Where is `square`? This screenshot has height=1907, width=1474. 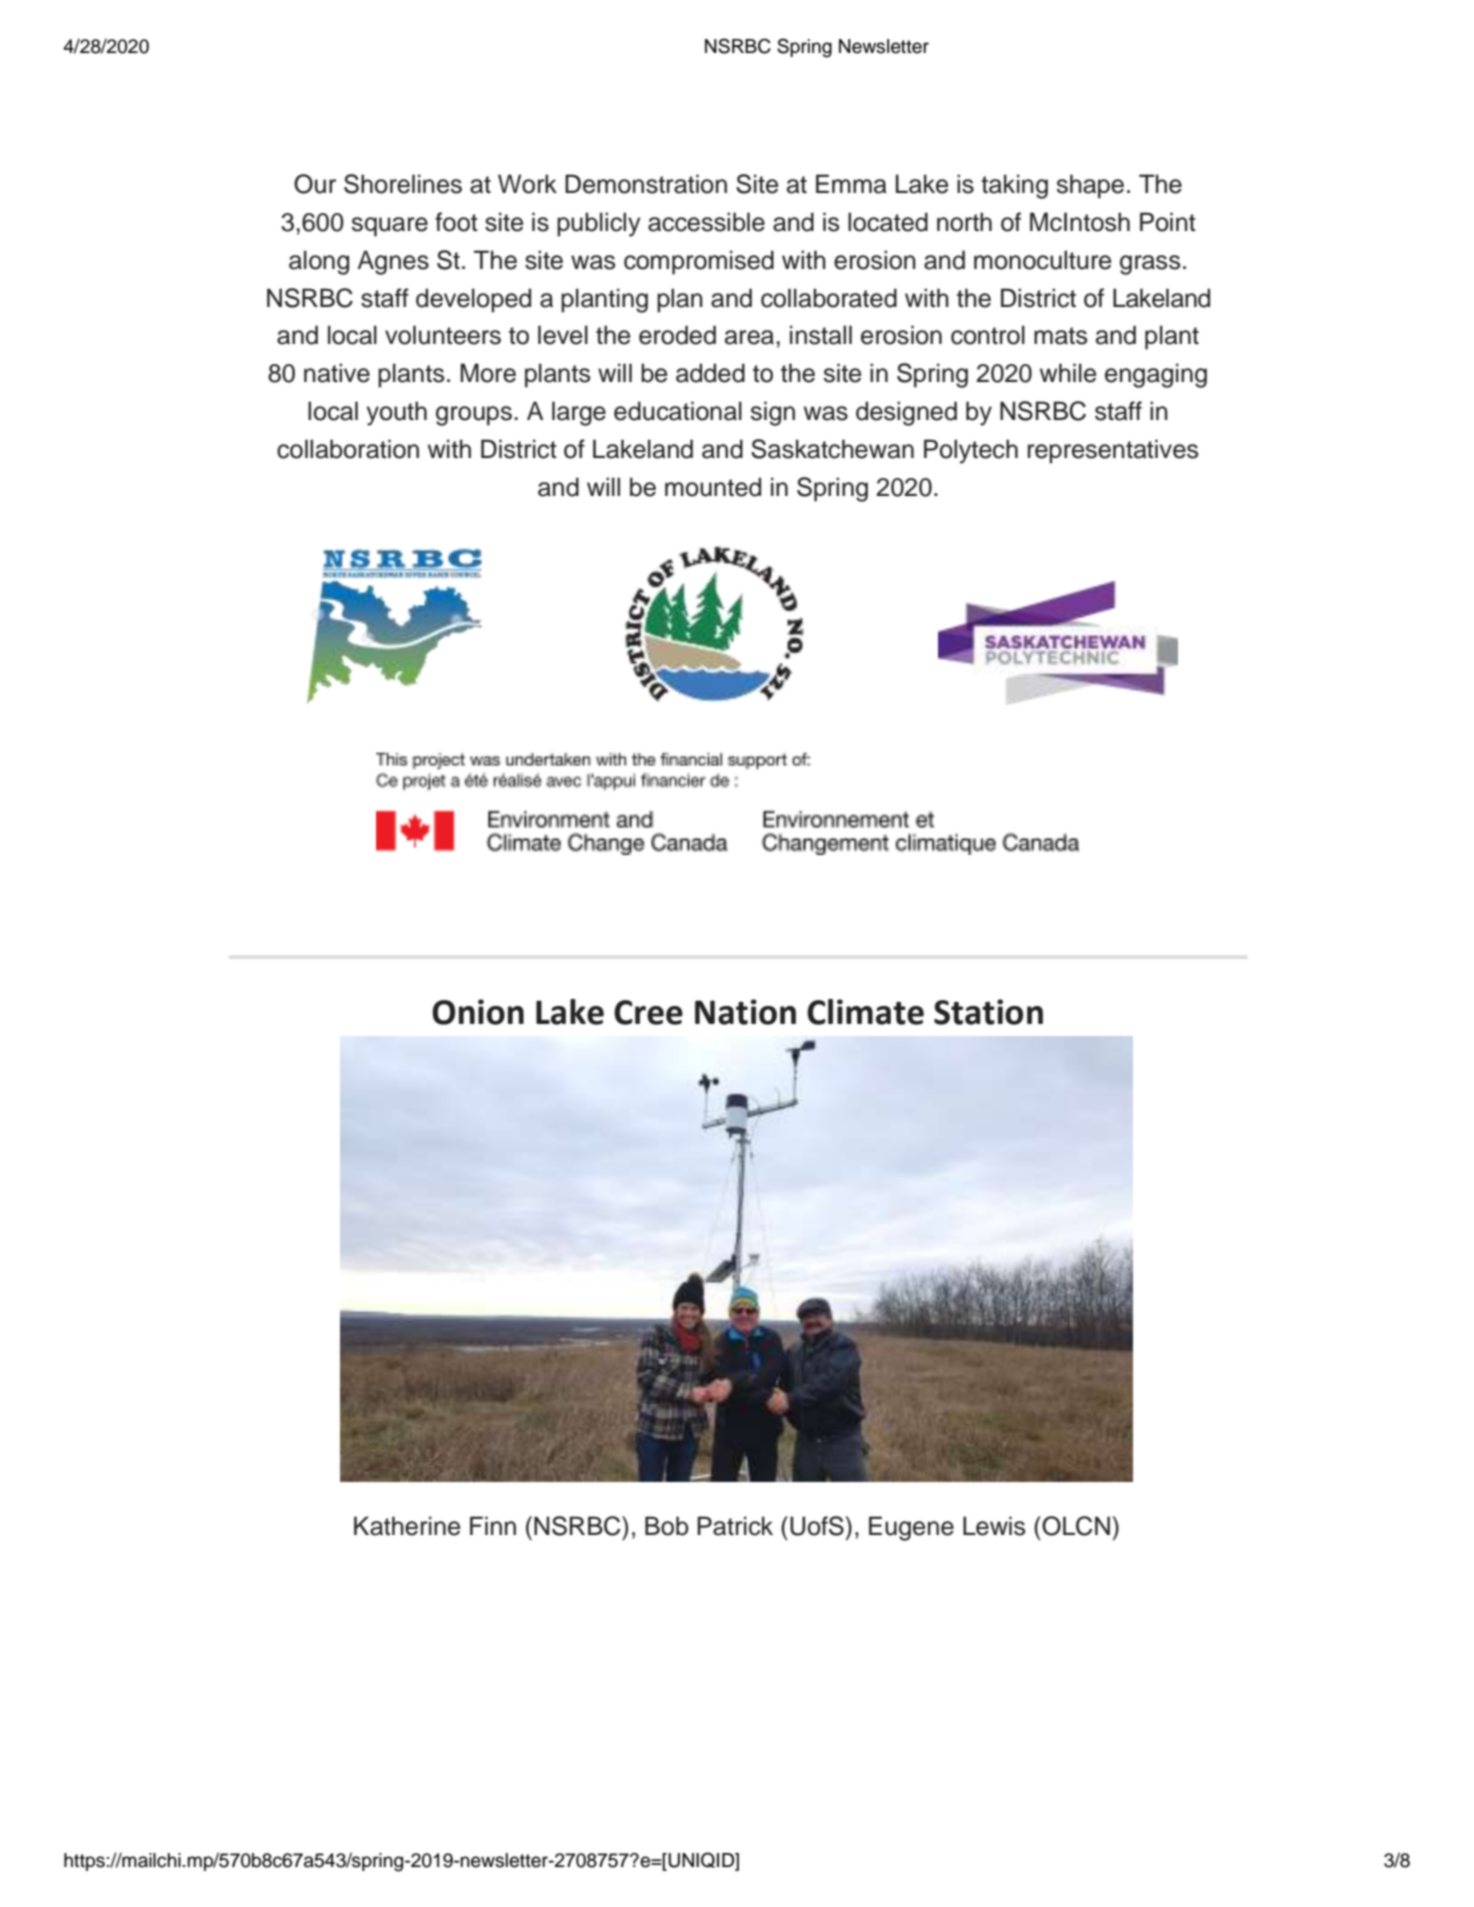 square is located at coordinates (390, 227).
